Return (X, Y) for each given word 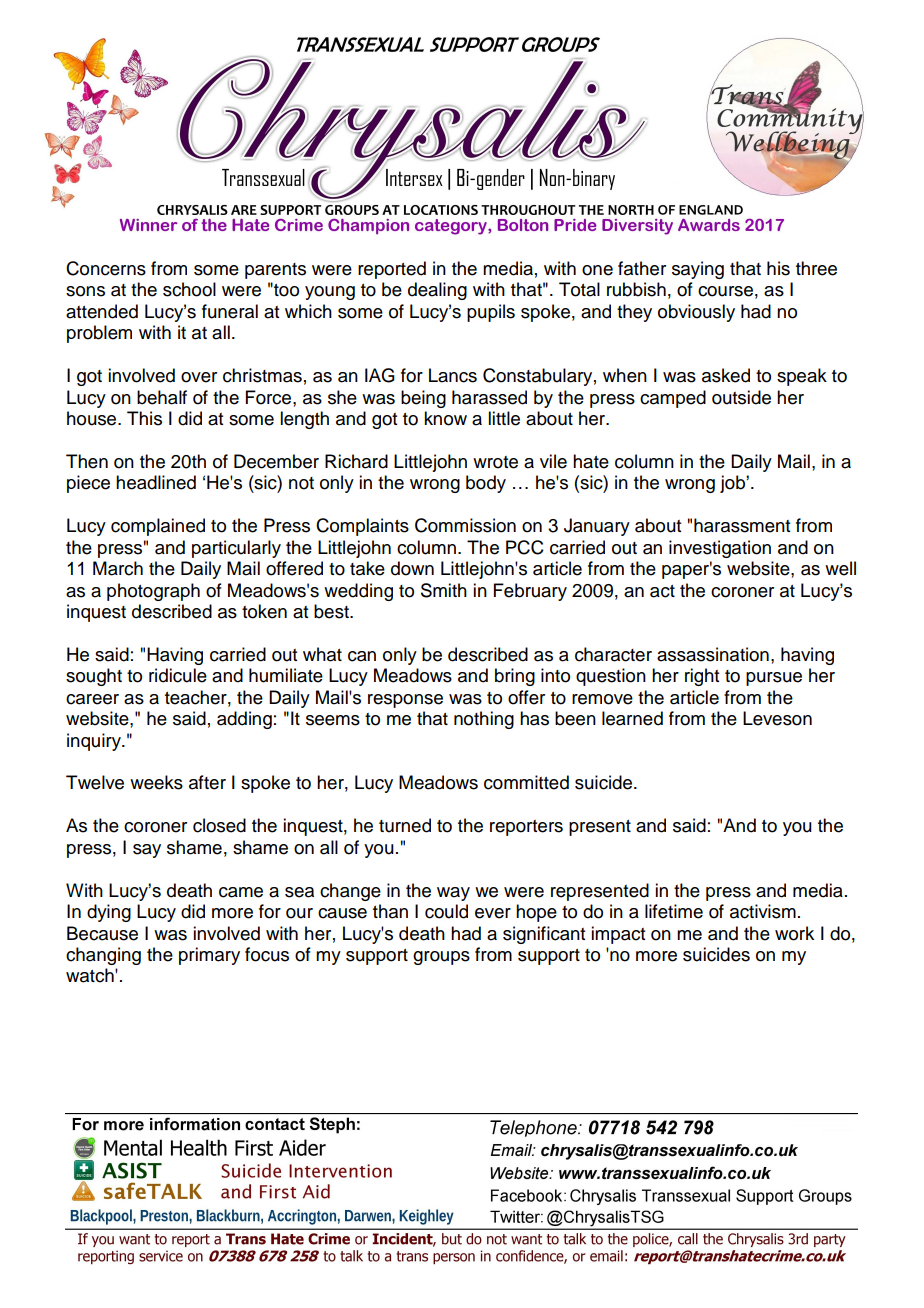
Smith (444, 590)
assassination (713, 654)
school (189, 289)
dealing (437, 291)
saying (698, 270)
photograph (153, 592)
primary (209, 956)
